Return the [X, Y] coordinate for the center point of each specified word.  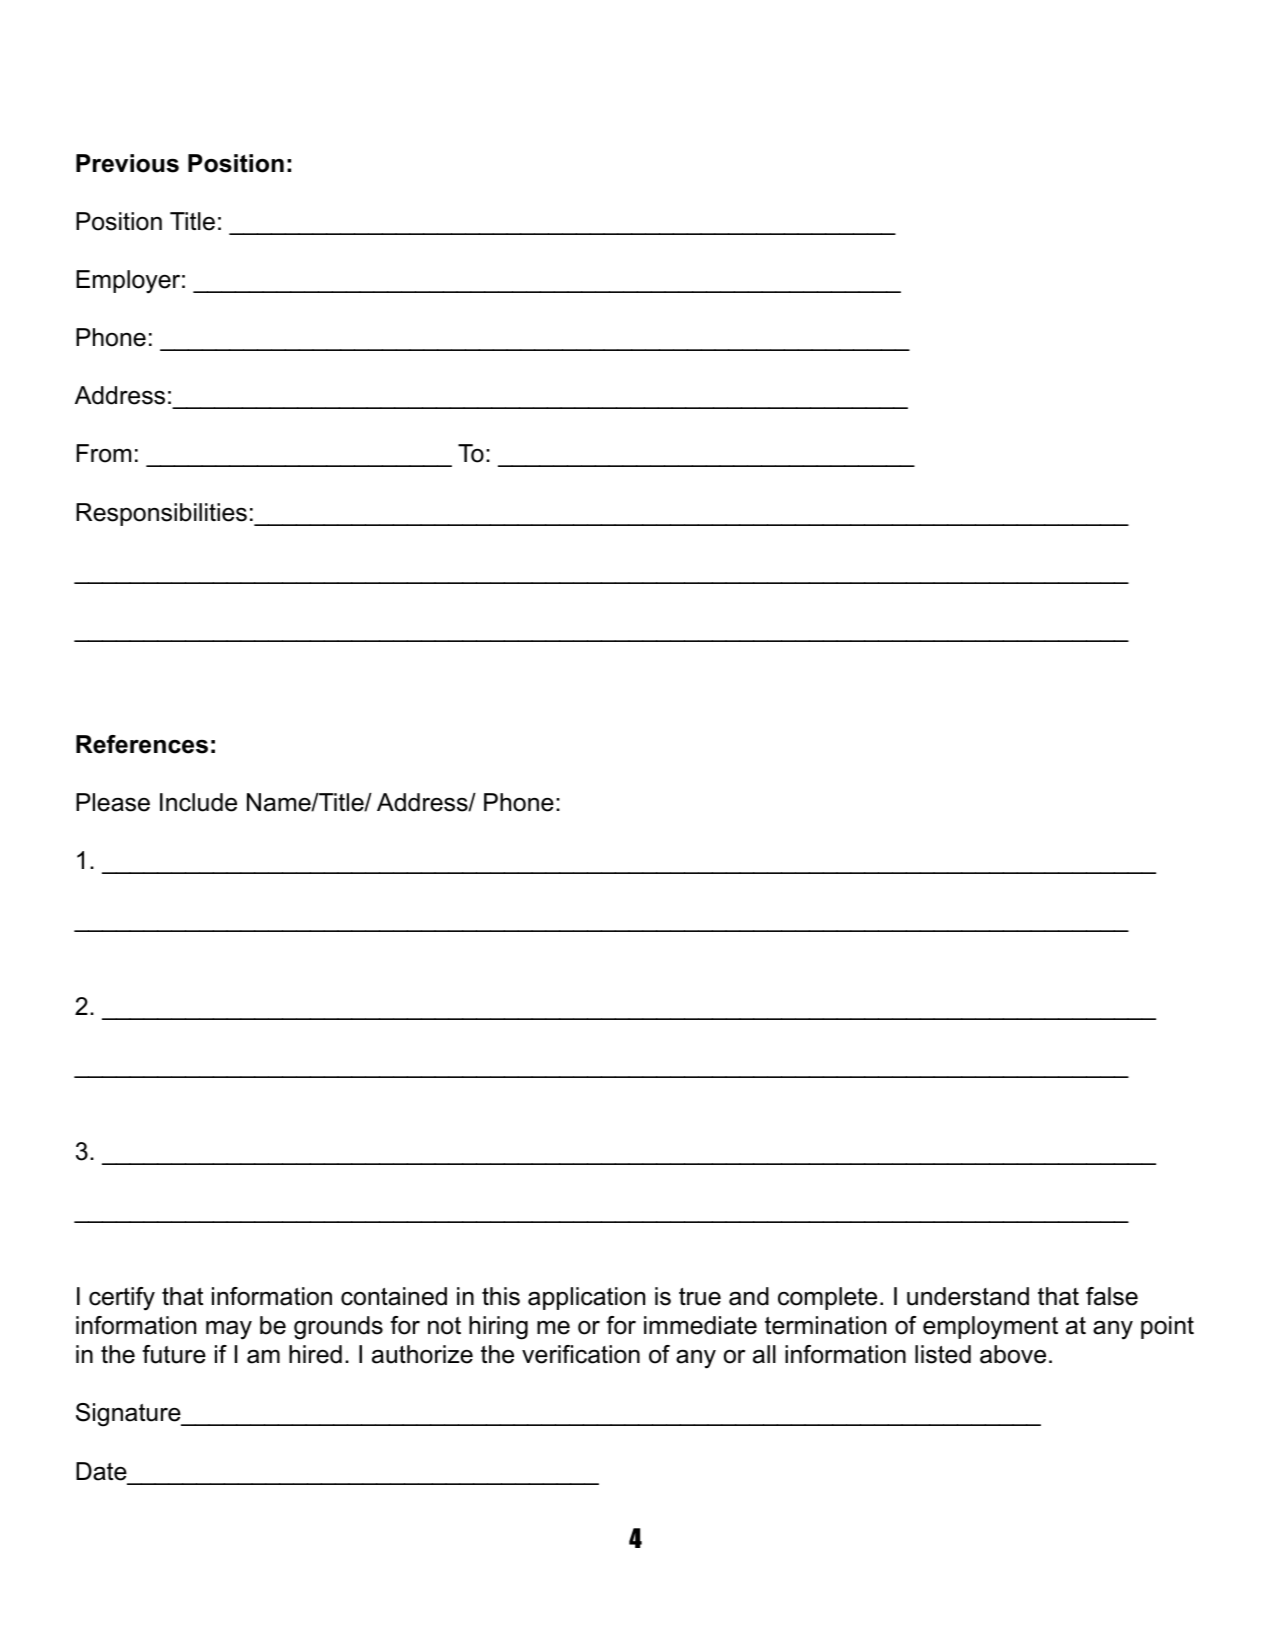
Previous [127, 163]
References [142, 744]
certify [122, 1299]
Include [198, 802]
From [103, 453]
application [586, 1298]
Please [113, 802]
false [1112, 1296]
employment [990, 1328]
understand [968, 1296]
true [700, 1297]
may [229, 1330]
